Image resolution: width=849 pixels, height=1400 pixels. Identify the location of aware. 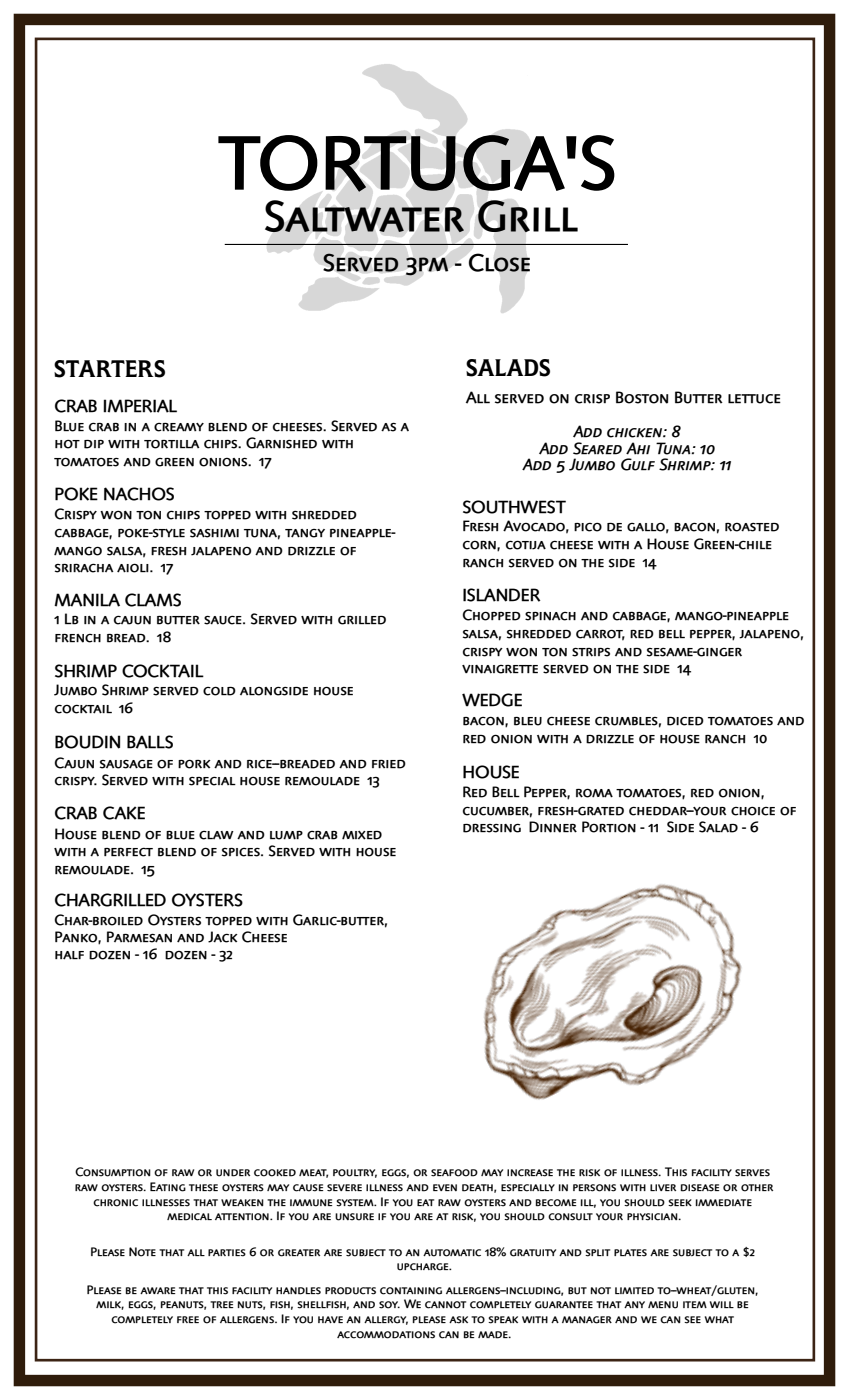
(157, 1290).
